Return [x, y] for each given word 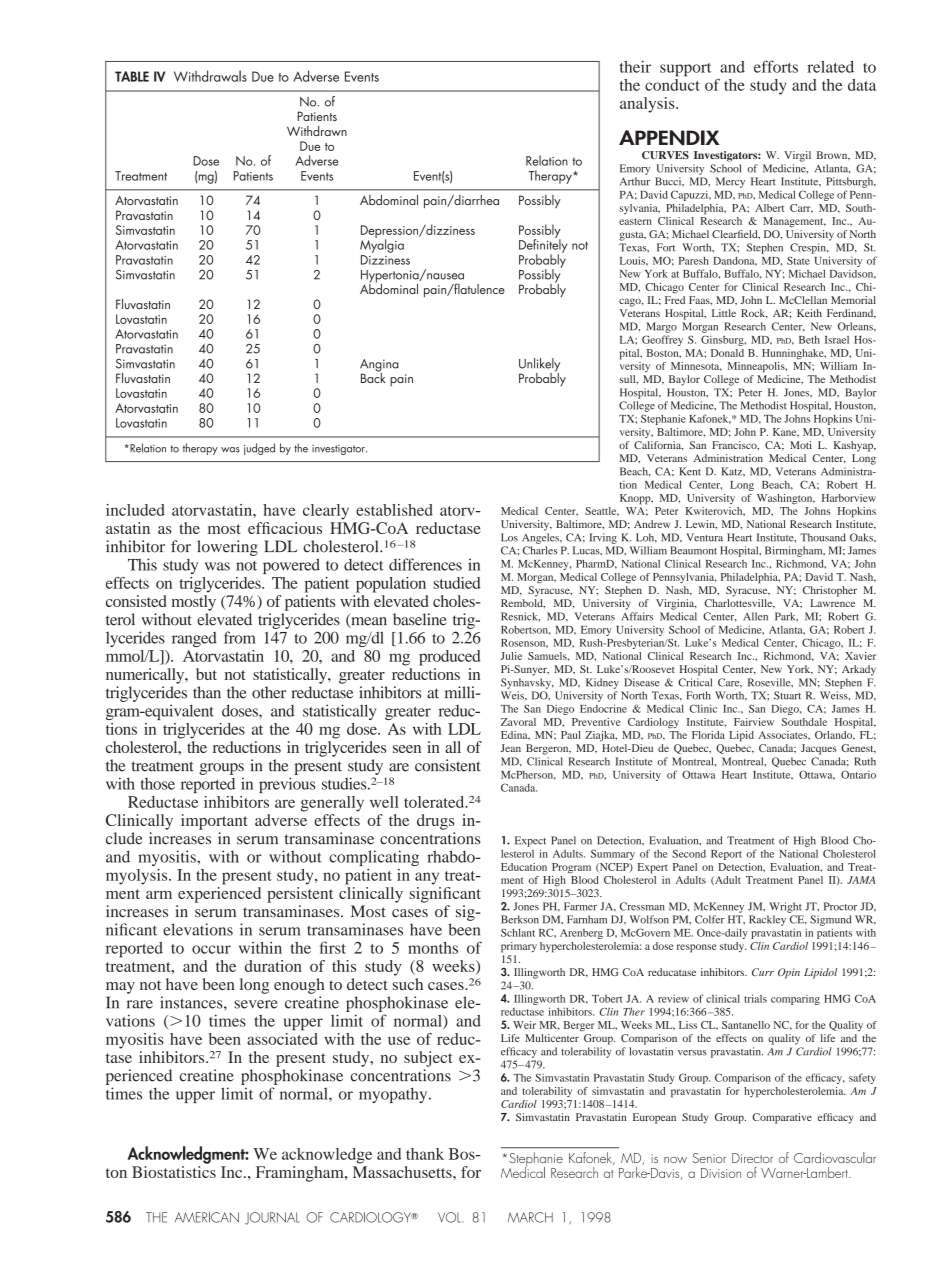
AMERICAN [207, 1217]
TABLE [132, 76]
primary [519, 947]
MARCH [530, 1217]
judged [259, 449]
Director [752, 1158]
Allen [755, 616]
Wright [785, 907]
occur [211, 949]
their [635, 66]
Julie [511, 656]
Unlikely [539, 366]
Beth [809, 340]
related [830, 67]
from [240, 637]
